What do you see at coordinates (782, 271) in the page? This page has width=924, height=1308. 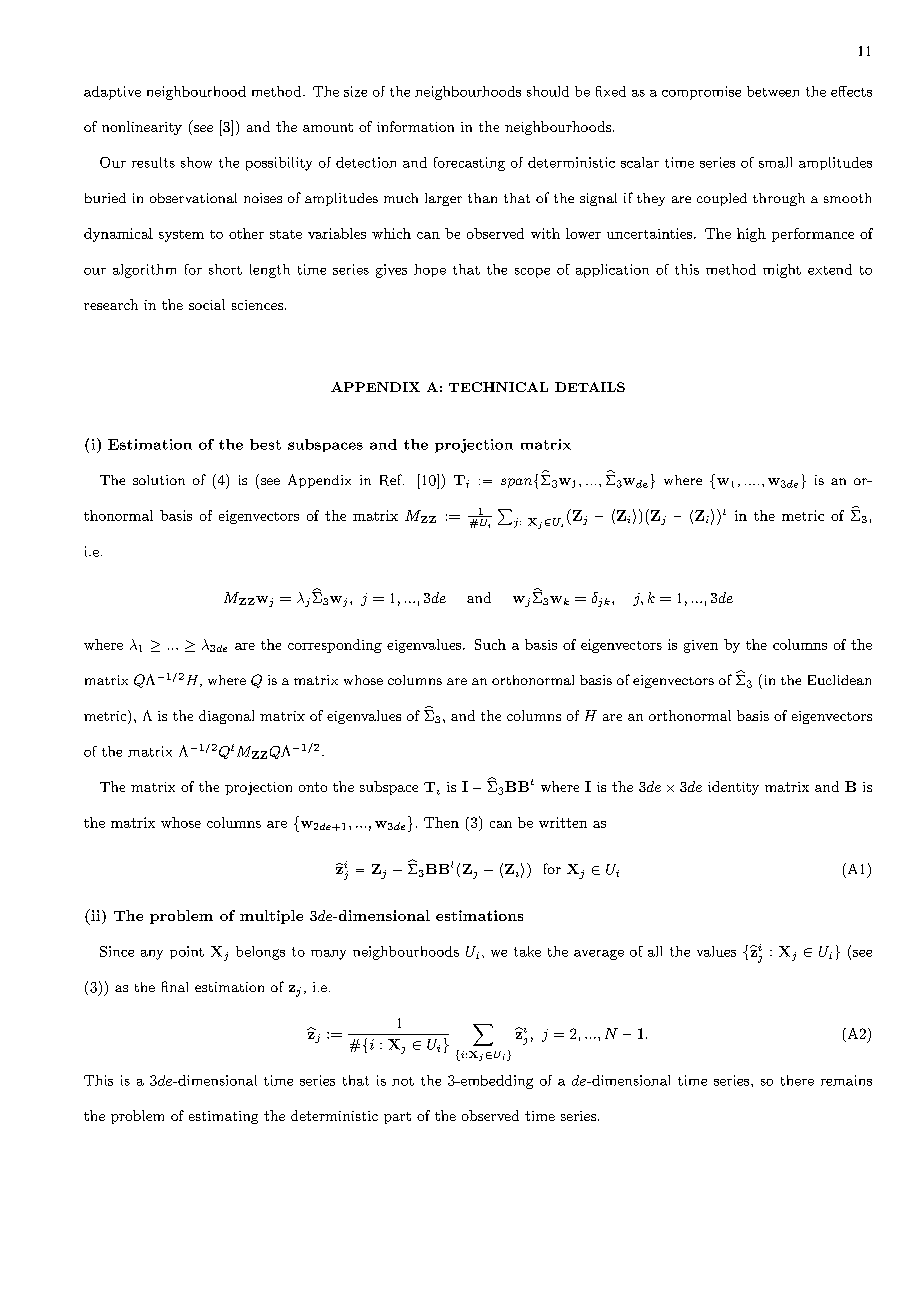 I see `might` at bounding box center [782, 271].
